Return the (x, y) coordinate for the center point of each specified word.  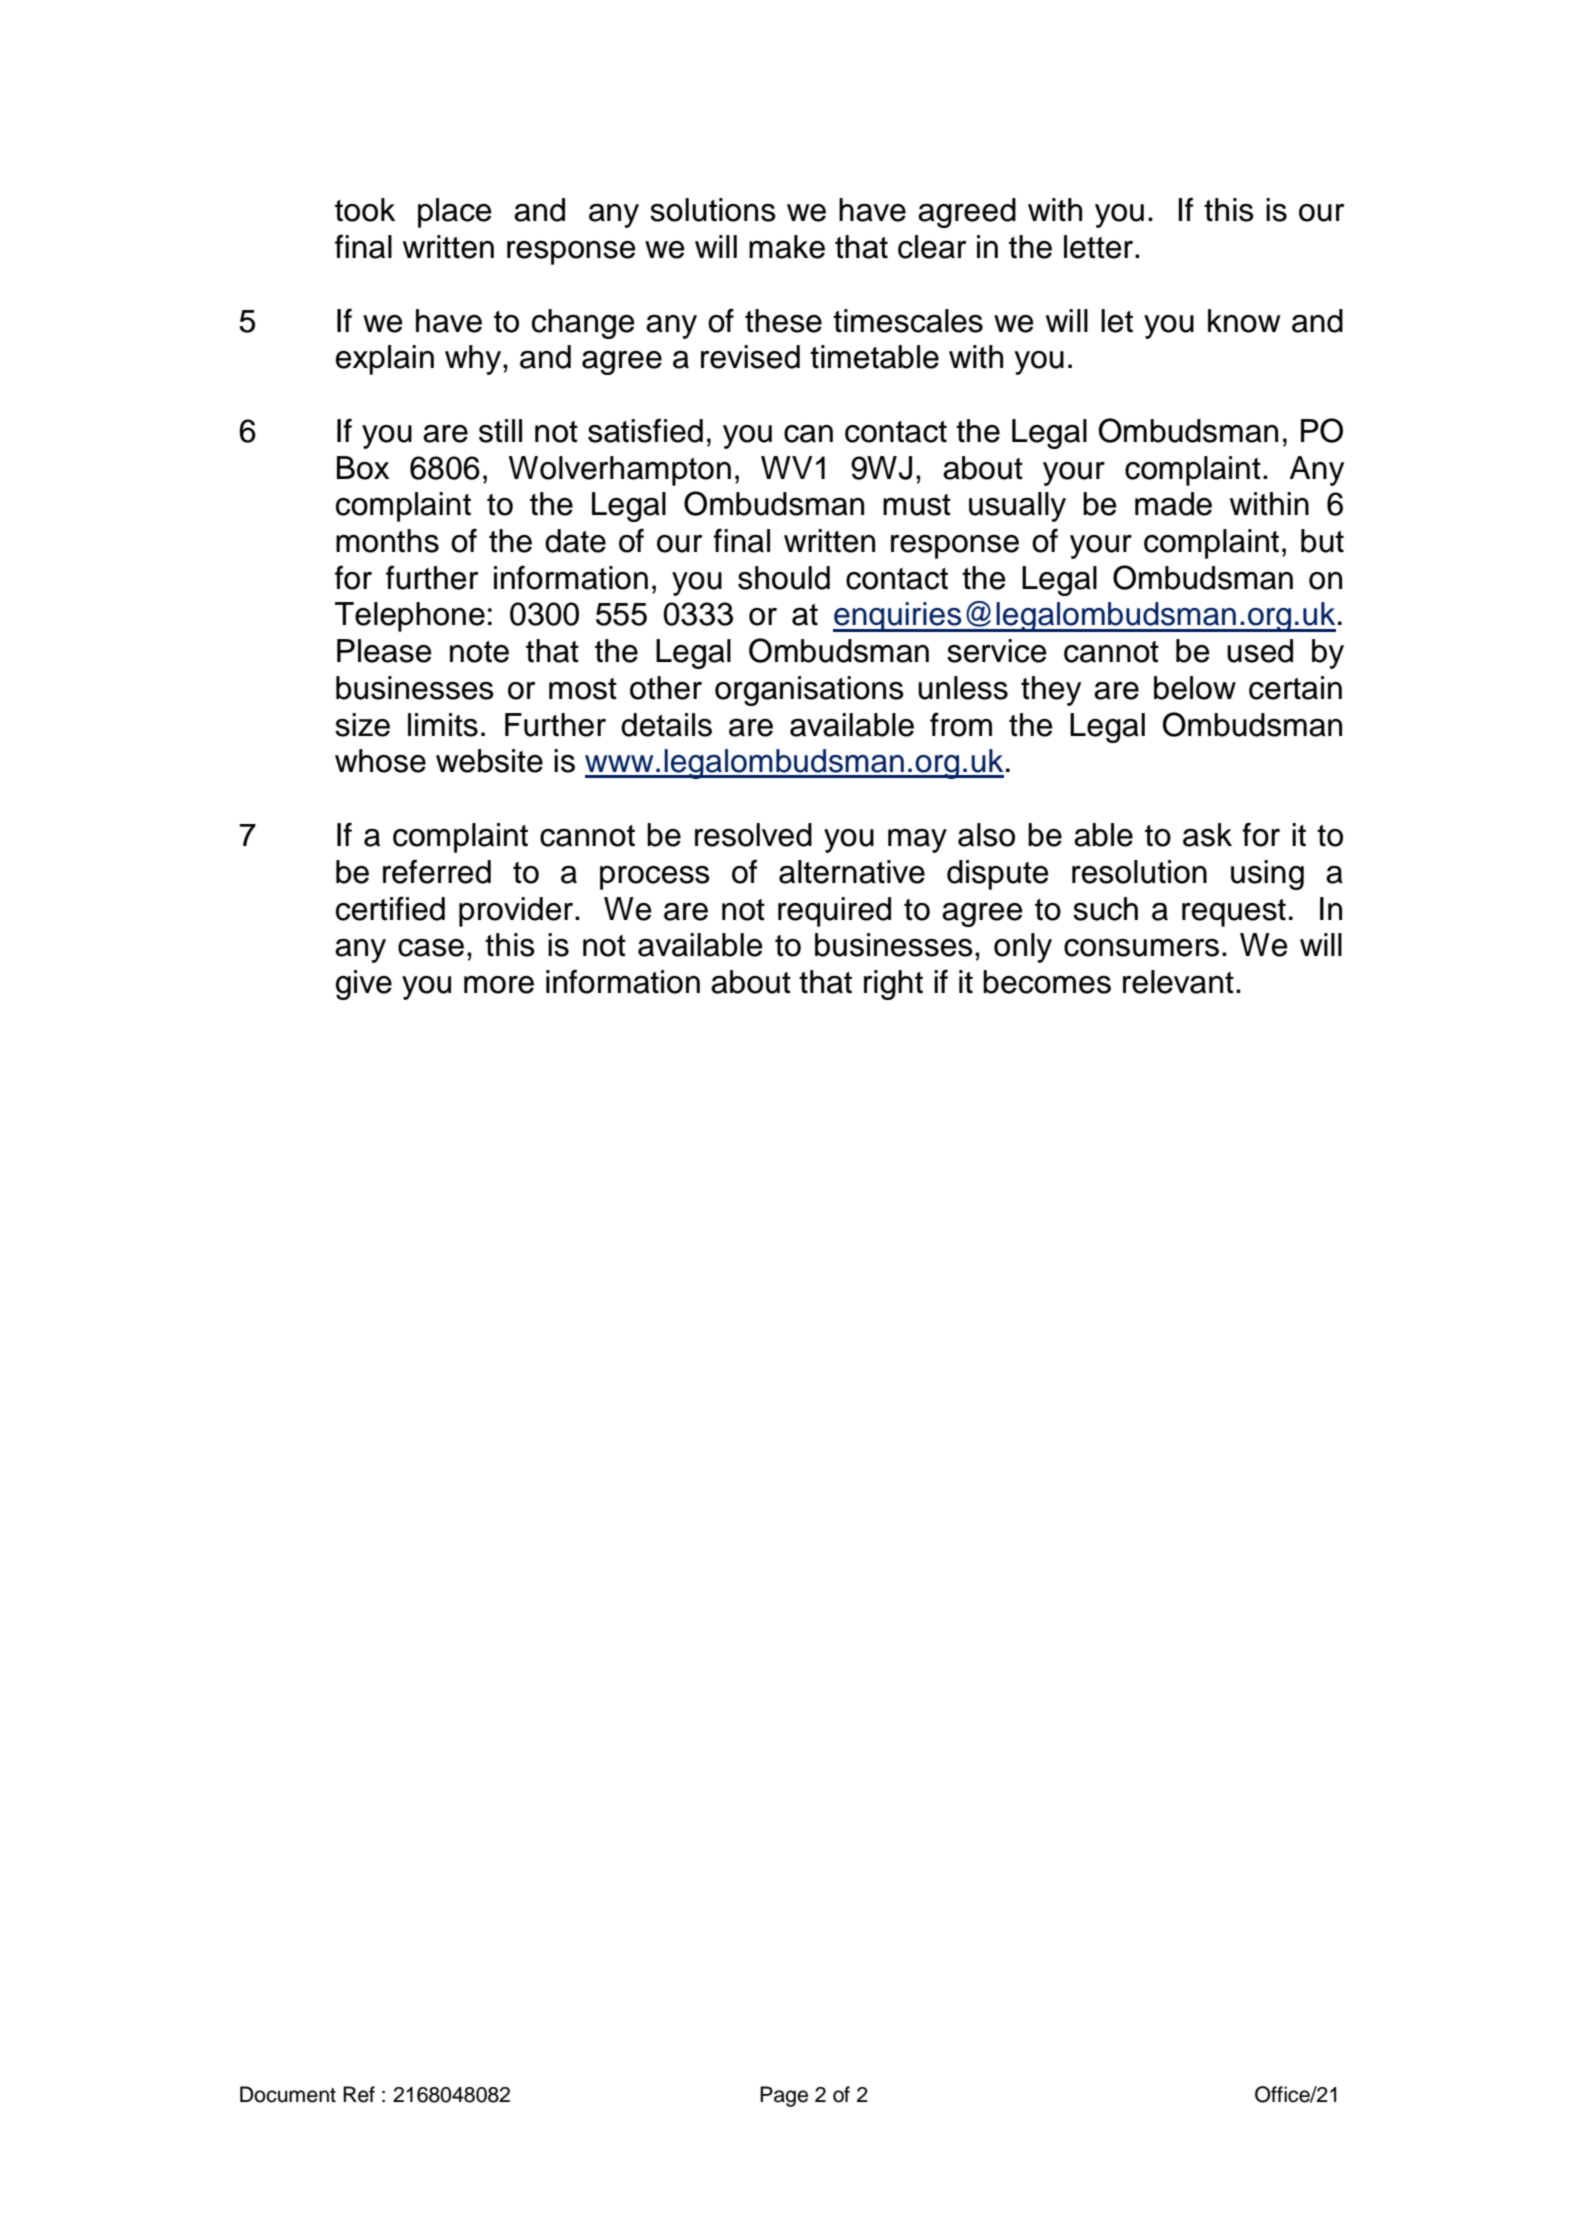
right (893, 985)
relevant (1178, 982)
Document (288, 2094)
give (364, 985)
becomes (1047, 982)
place (455, 213)
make (787, 247)
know (1244, 321)
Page (784, 2096)
